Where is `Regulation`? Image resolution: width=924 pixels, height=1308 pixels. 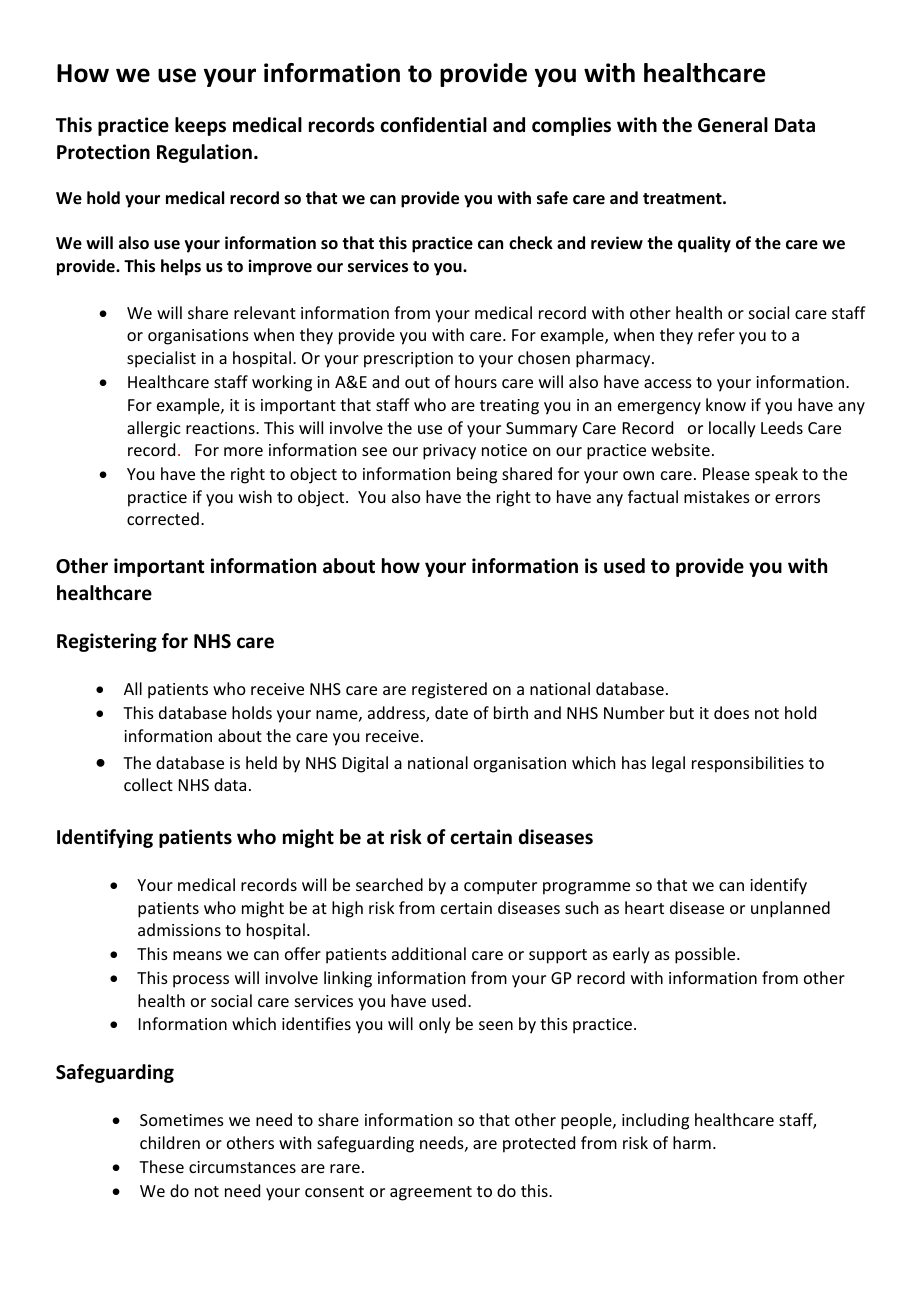
Regulation is located at coordinates (204, 153).
